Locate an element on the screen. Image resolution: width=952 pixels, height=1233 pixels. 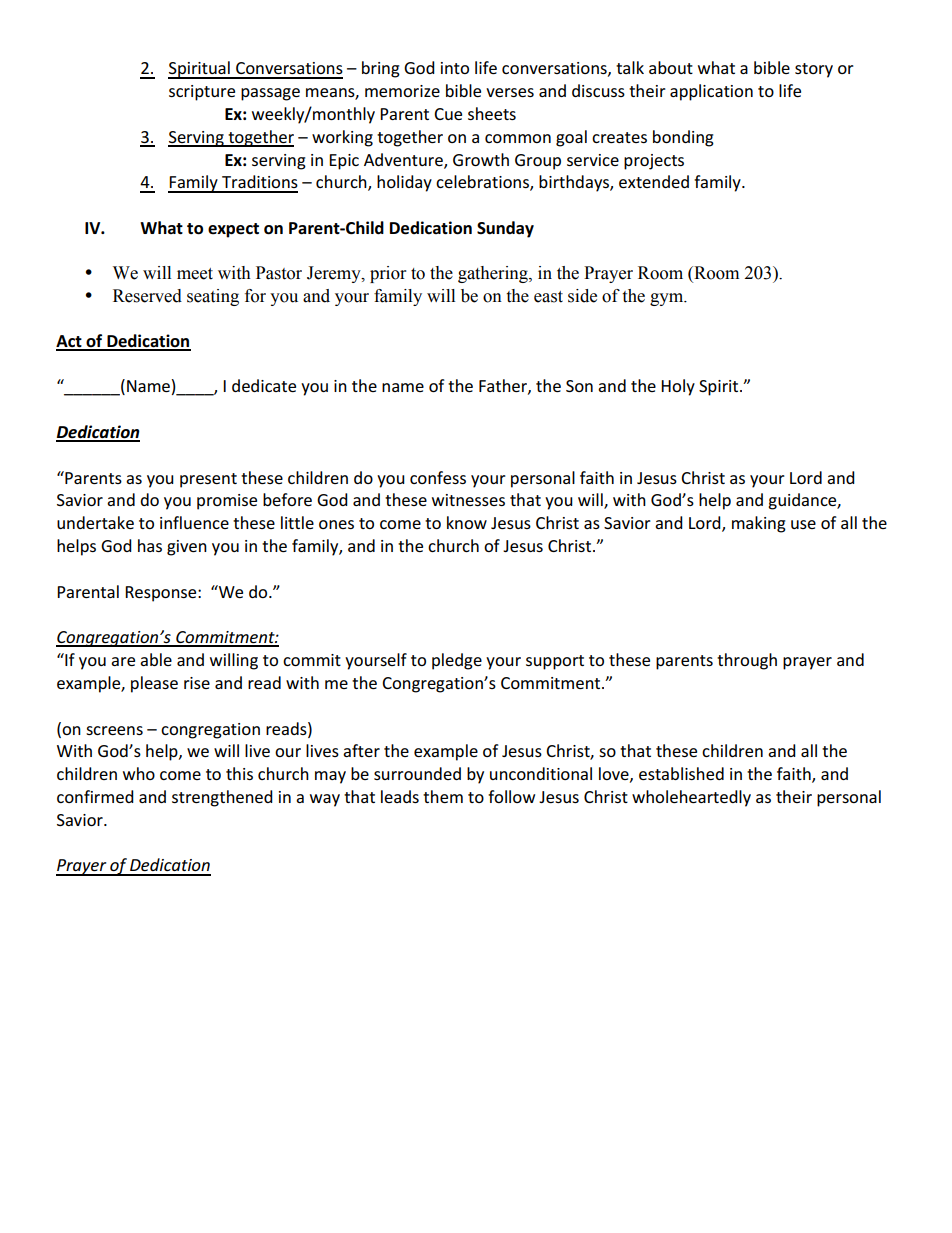
confess is located at coordinates (438, 477).
